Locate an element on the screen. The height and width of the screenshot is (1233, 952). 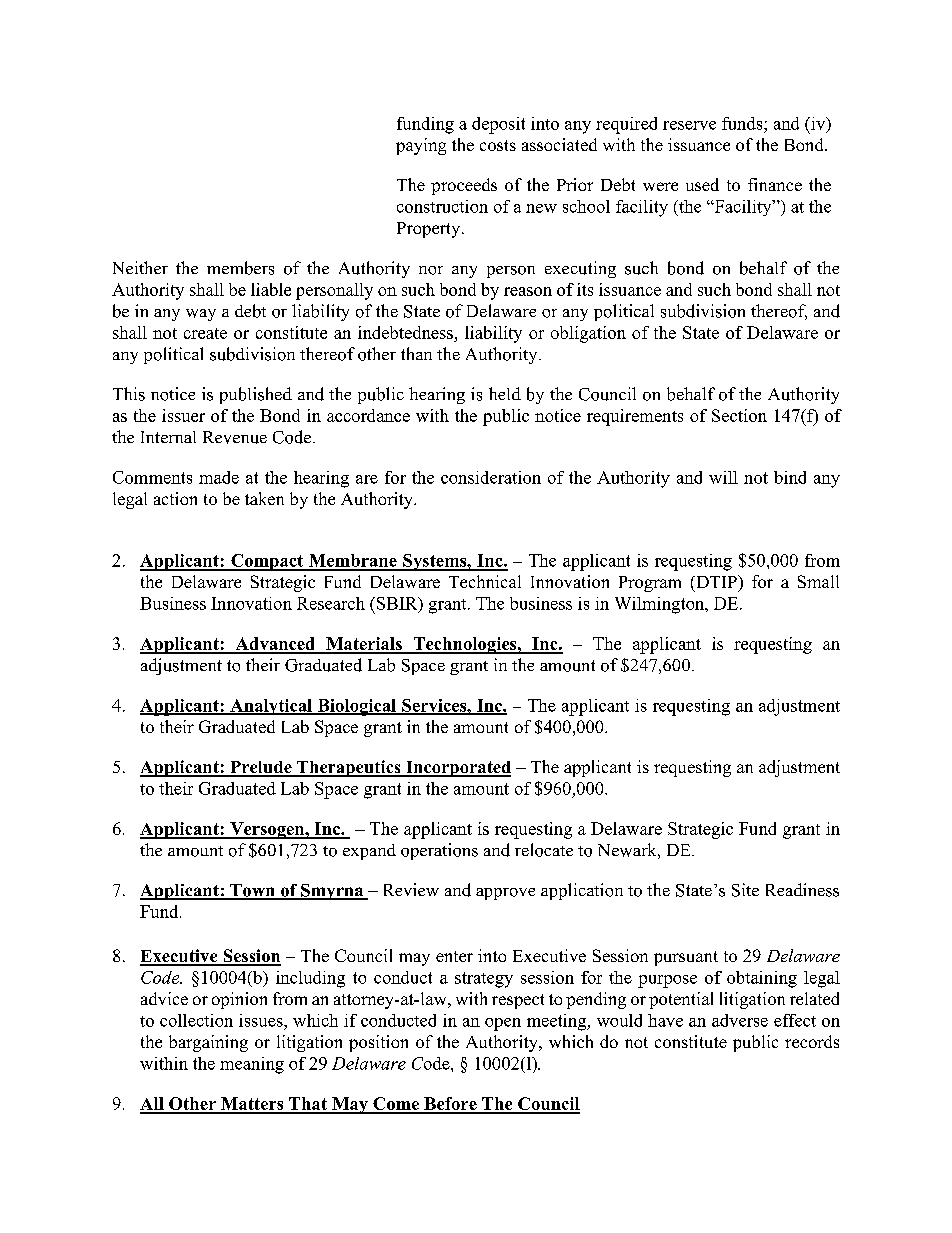
members is located at coordinates (240, 268).
